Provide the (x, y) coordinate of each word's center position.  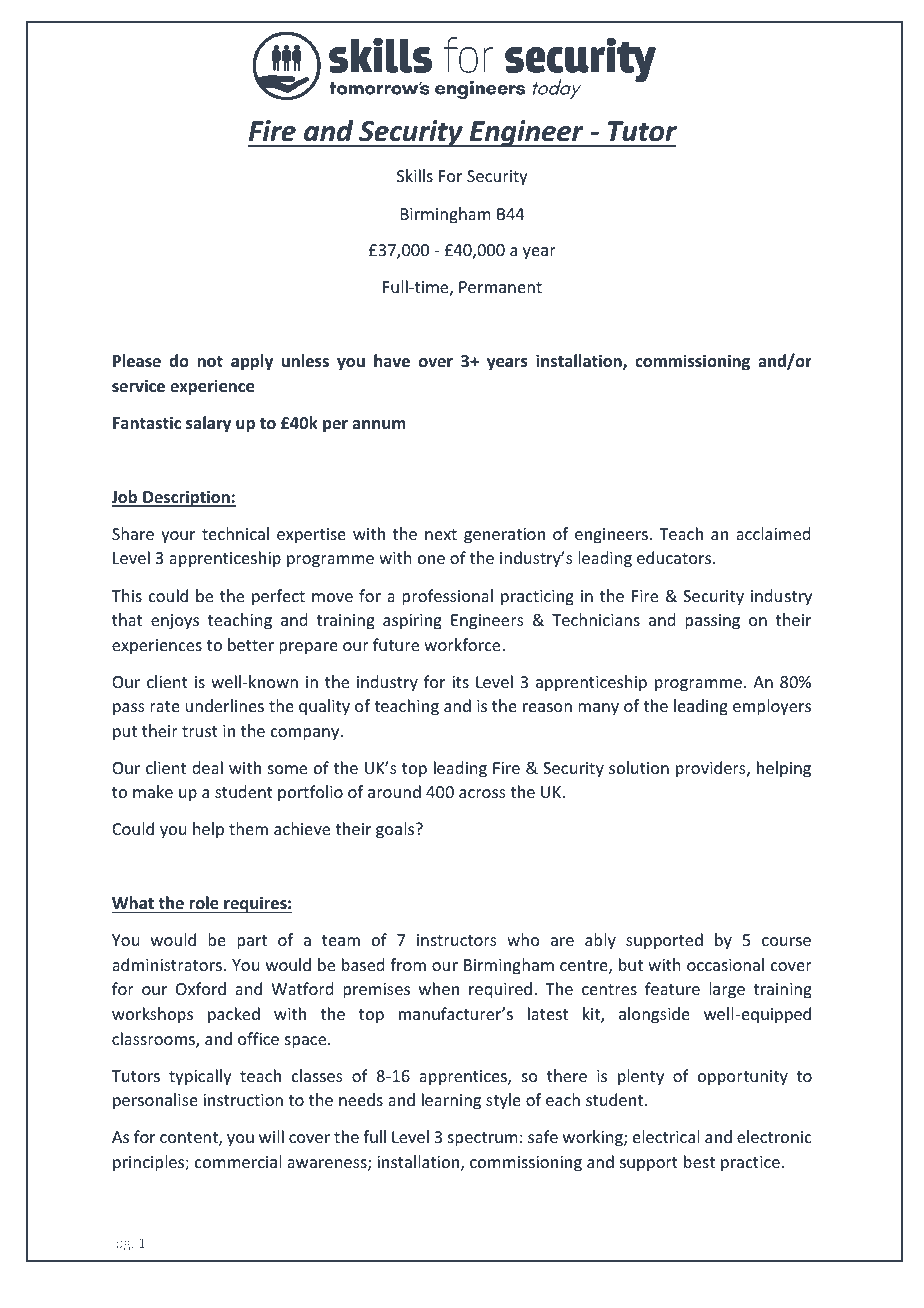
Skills (415, 175)
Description (186, 498)
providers (712, 769)
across (482, 793)
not (210, 362)
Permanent (500, 287)
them (248, 828)
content (190, 1139)
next (441, 534)
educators (675, 557)
